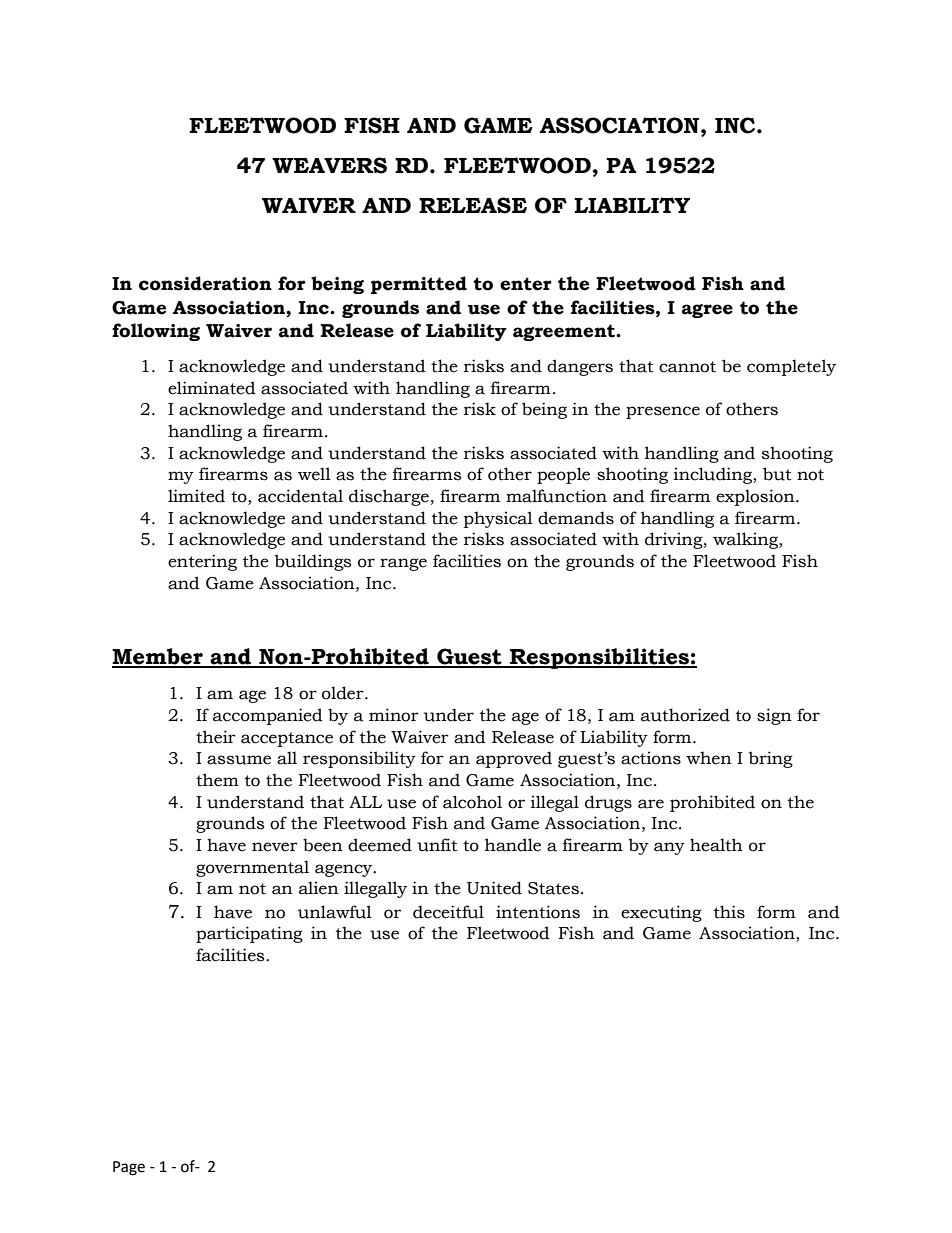 The height and width of the screenshot is (1233, 952). I want to click on permitted, so click(419, 285).
